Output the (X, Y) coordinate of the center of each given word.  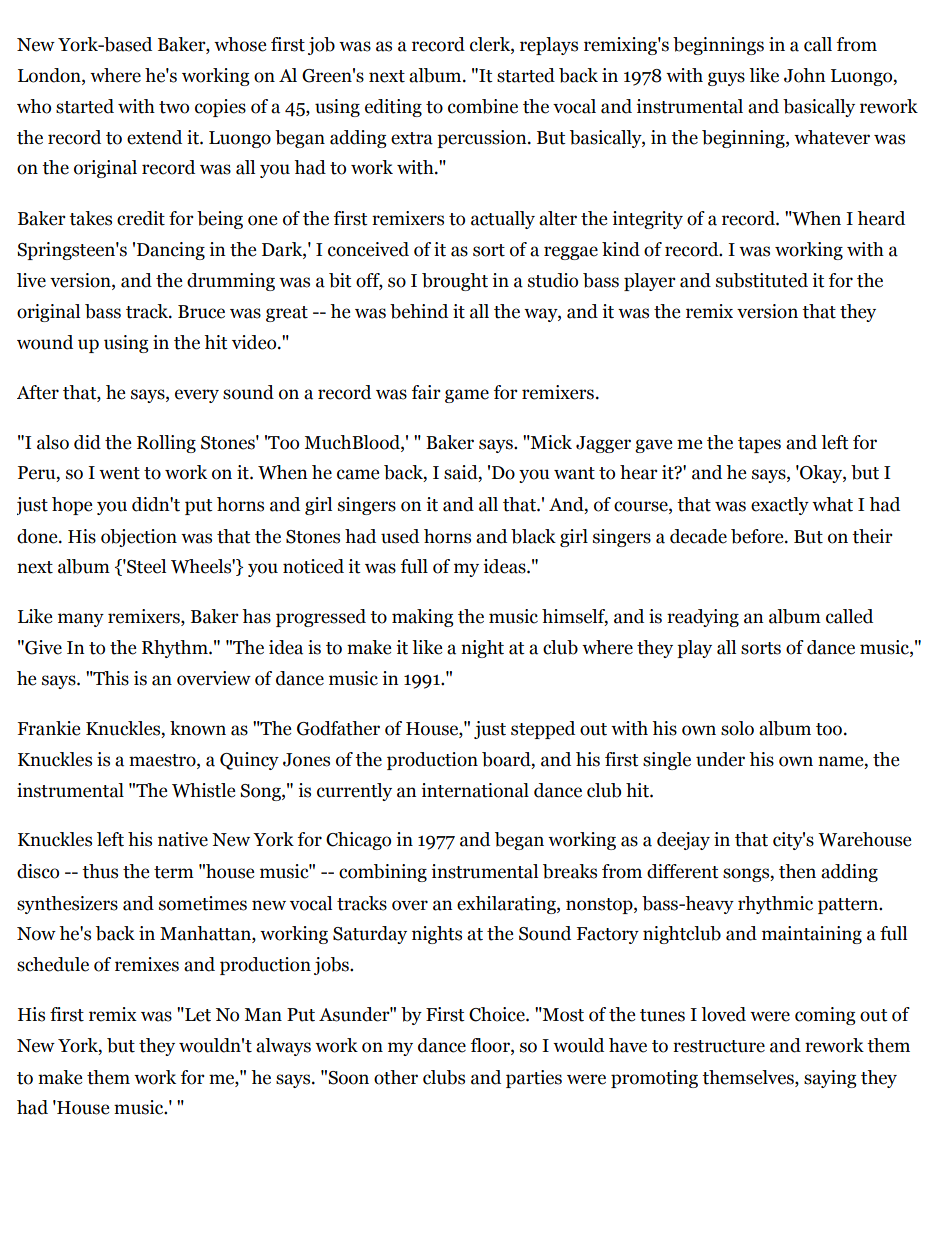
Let (197, 1014)
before (758, 536)
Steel (145, 566)
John (805, 75)
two (174, 107)
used (400, 536)
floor (491, 1046)
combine (483, 106)
